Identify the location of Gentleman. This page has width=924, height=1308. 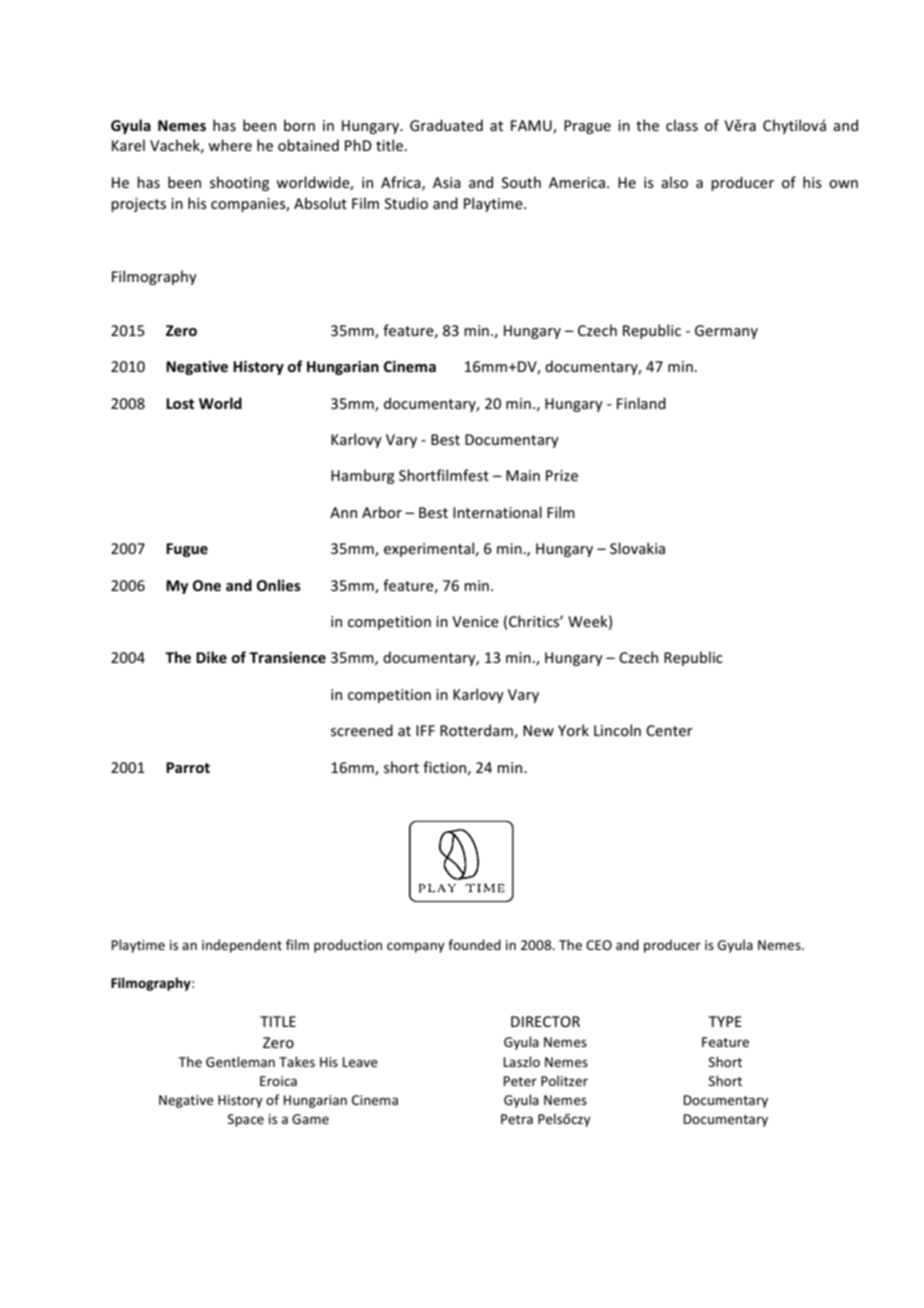
(240, 1061).
